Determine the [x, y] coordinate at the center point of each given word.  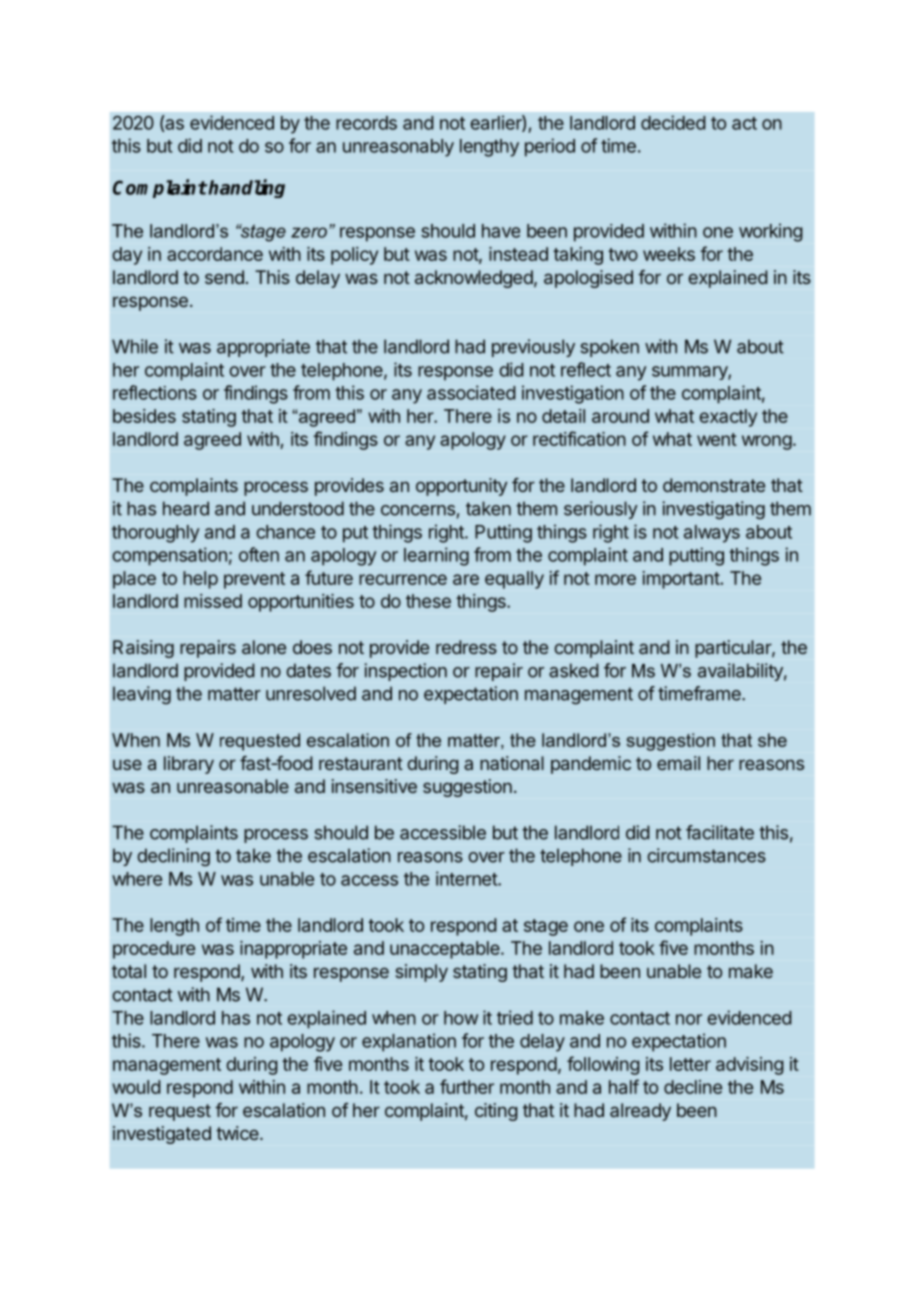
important [681, 580]
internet [467, 878]
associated [471, 392]
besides [144, 416]
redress [466, 647]
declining [173, 857]
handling [246, 188]
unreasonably [398, 148]
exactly [728, 418]
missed [213, 601]
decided [673, 122]
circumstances [706, 855]
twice [238, 1133]
